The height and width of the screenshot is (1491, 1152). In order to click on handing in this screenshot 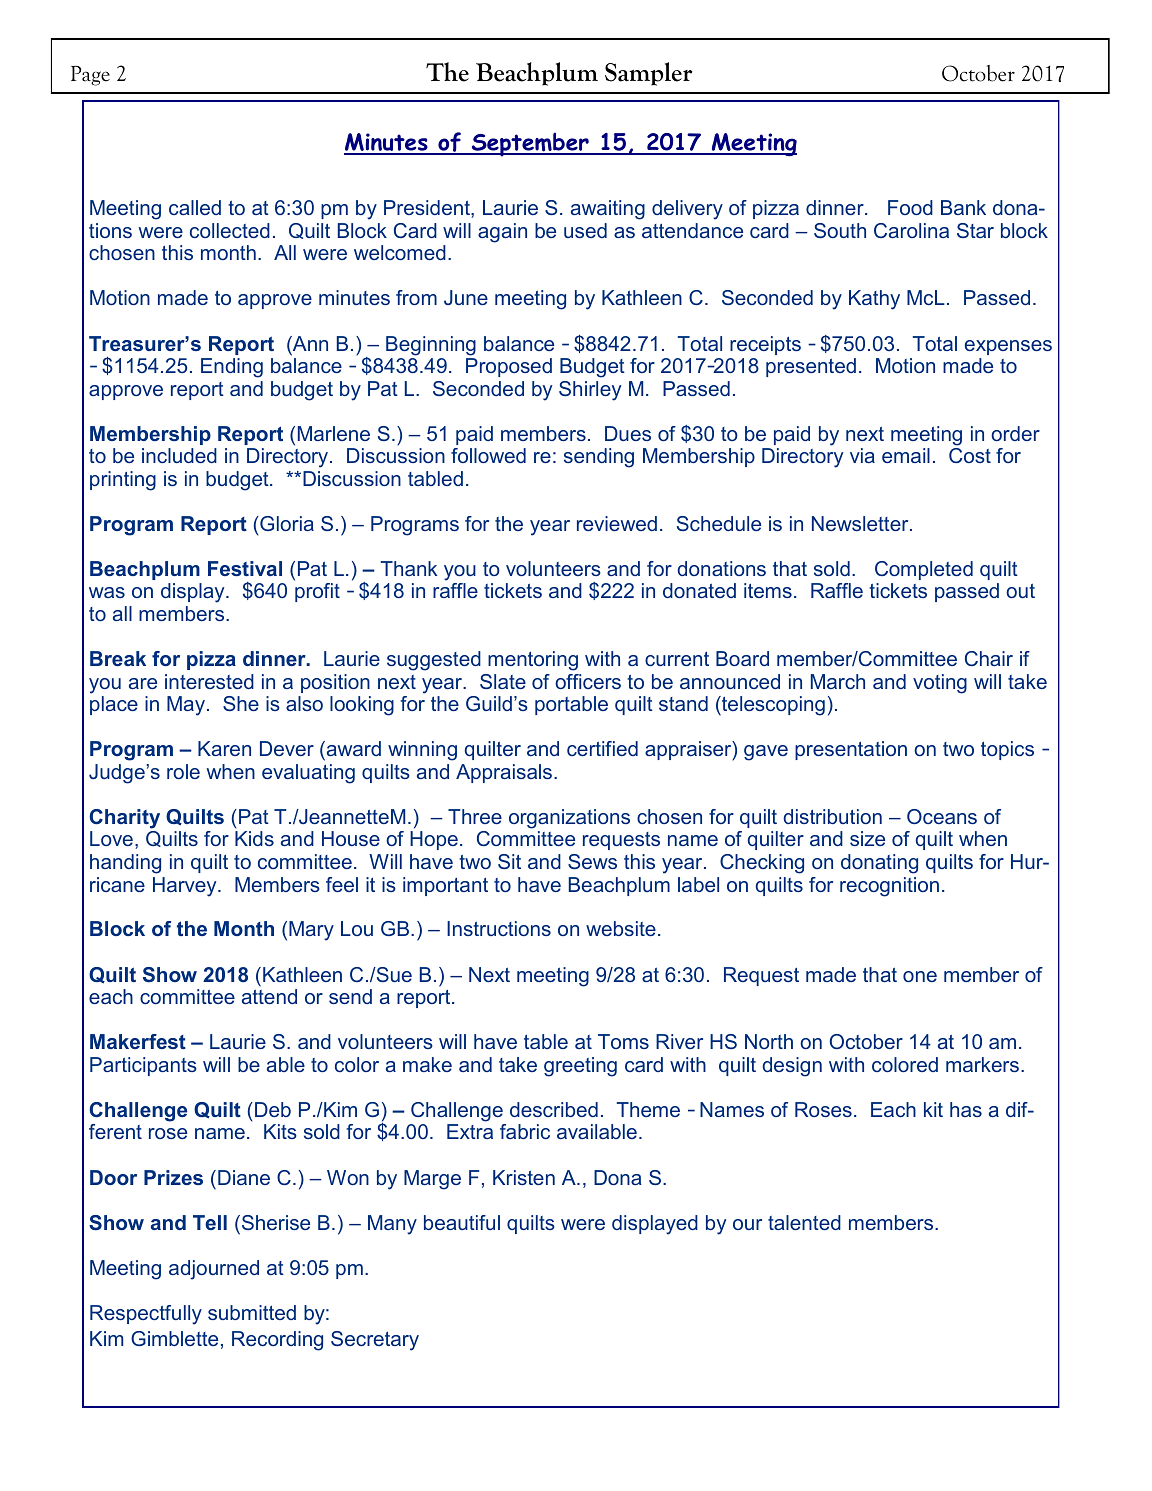, I will do `click(125, 864)`.
